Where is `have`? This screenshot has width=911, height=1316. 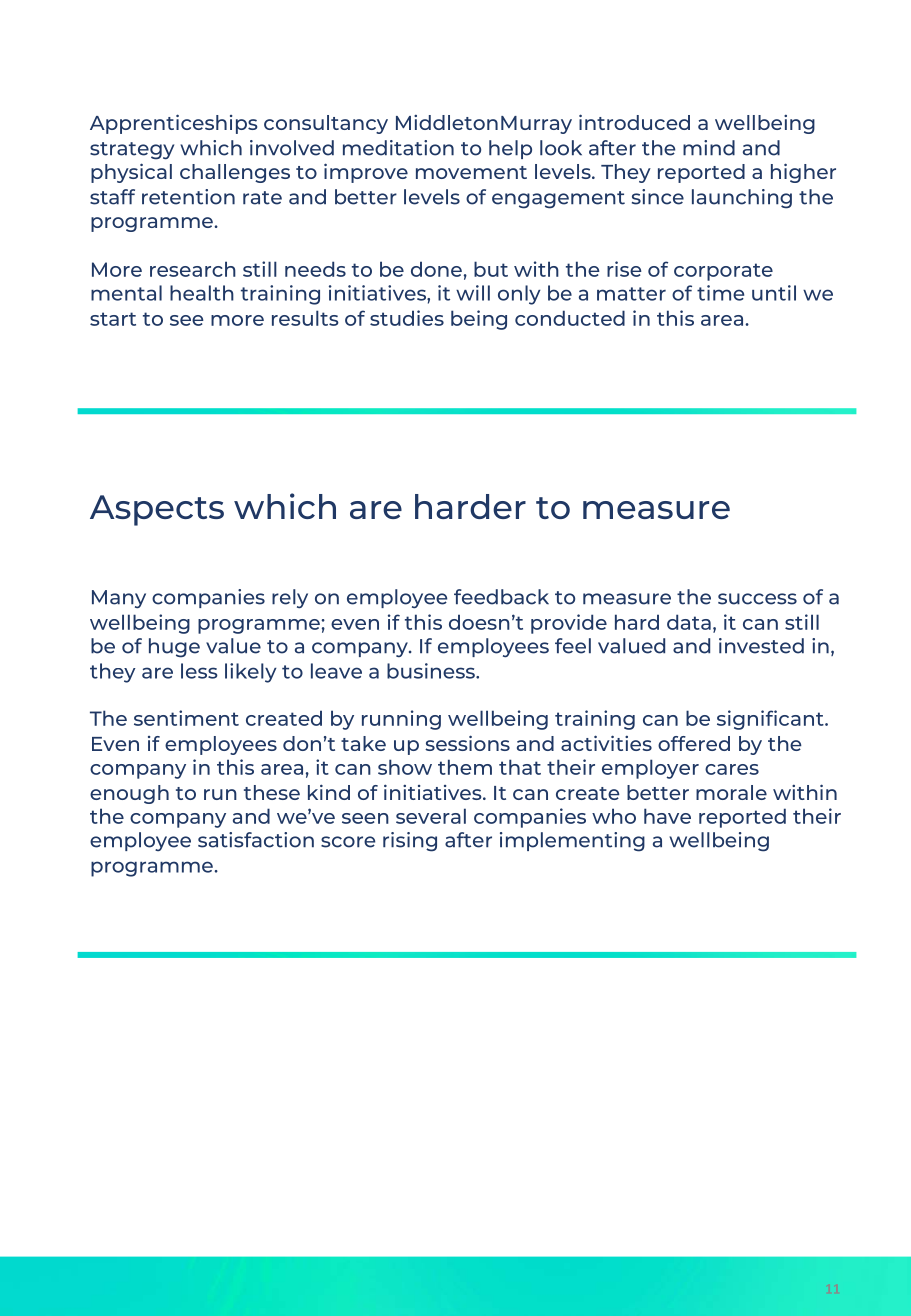 have is located at coordinates (667, 816).
